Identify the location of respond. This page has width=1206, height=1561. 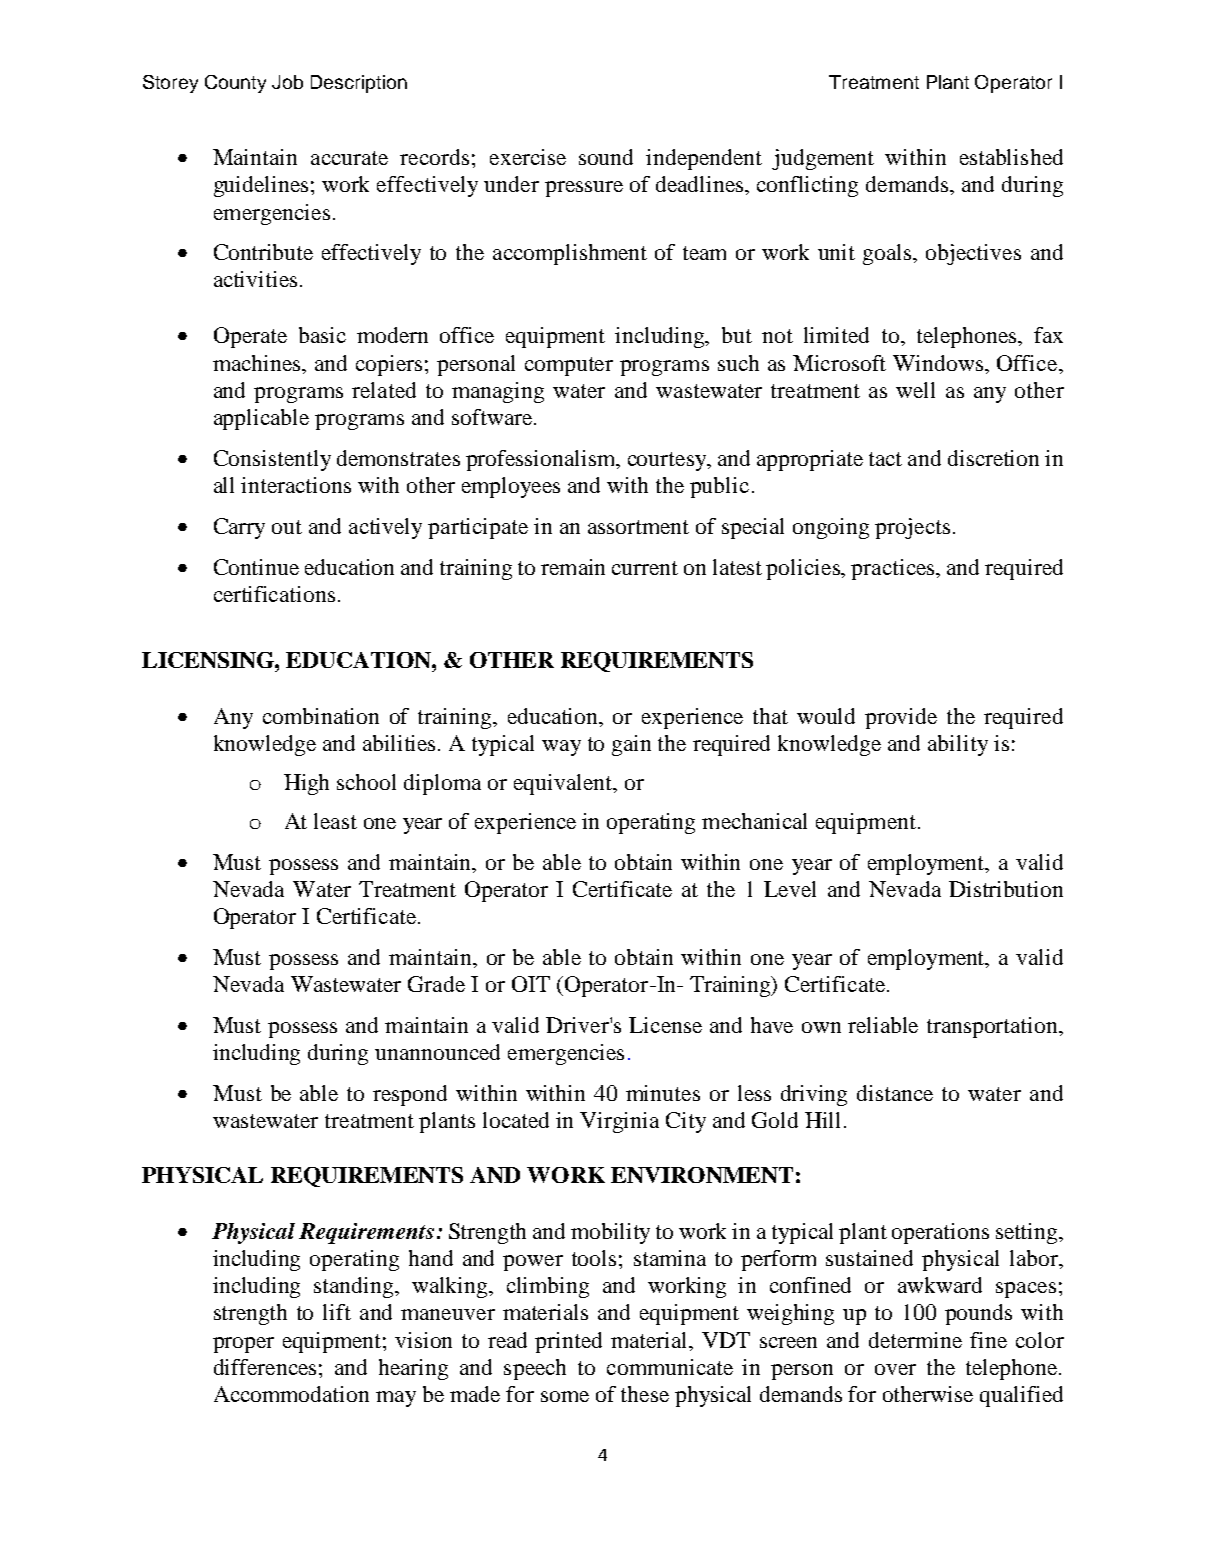
(410, 1095).
